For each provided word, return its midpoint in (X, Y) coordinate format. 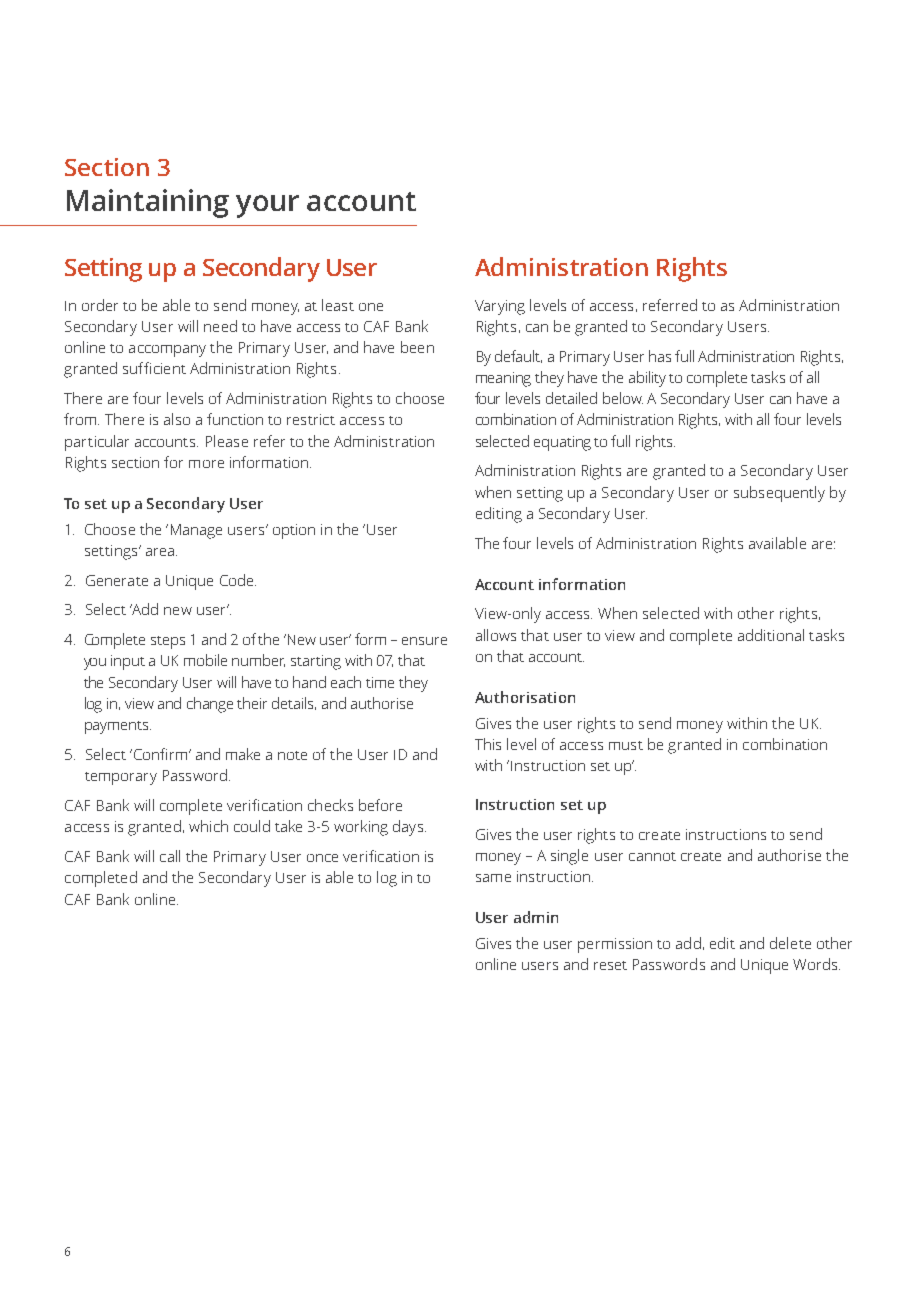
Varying (500, 307)
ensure (424, 641)
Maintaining (148, 203)
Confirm (160, 754)
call (170, 856)
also (177, 419)
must (626, 745)
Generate (117, 580)
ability (647, 379)
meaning (503, 379)
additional (771, 635)
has (660, 356)
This (488, 744)
